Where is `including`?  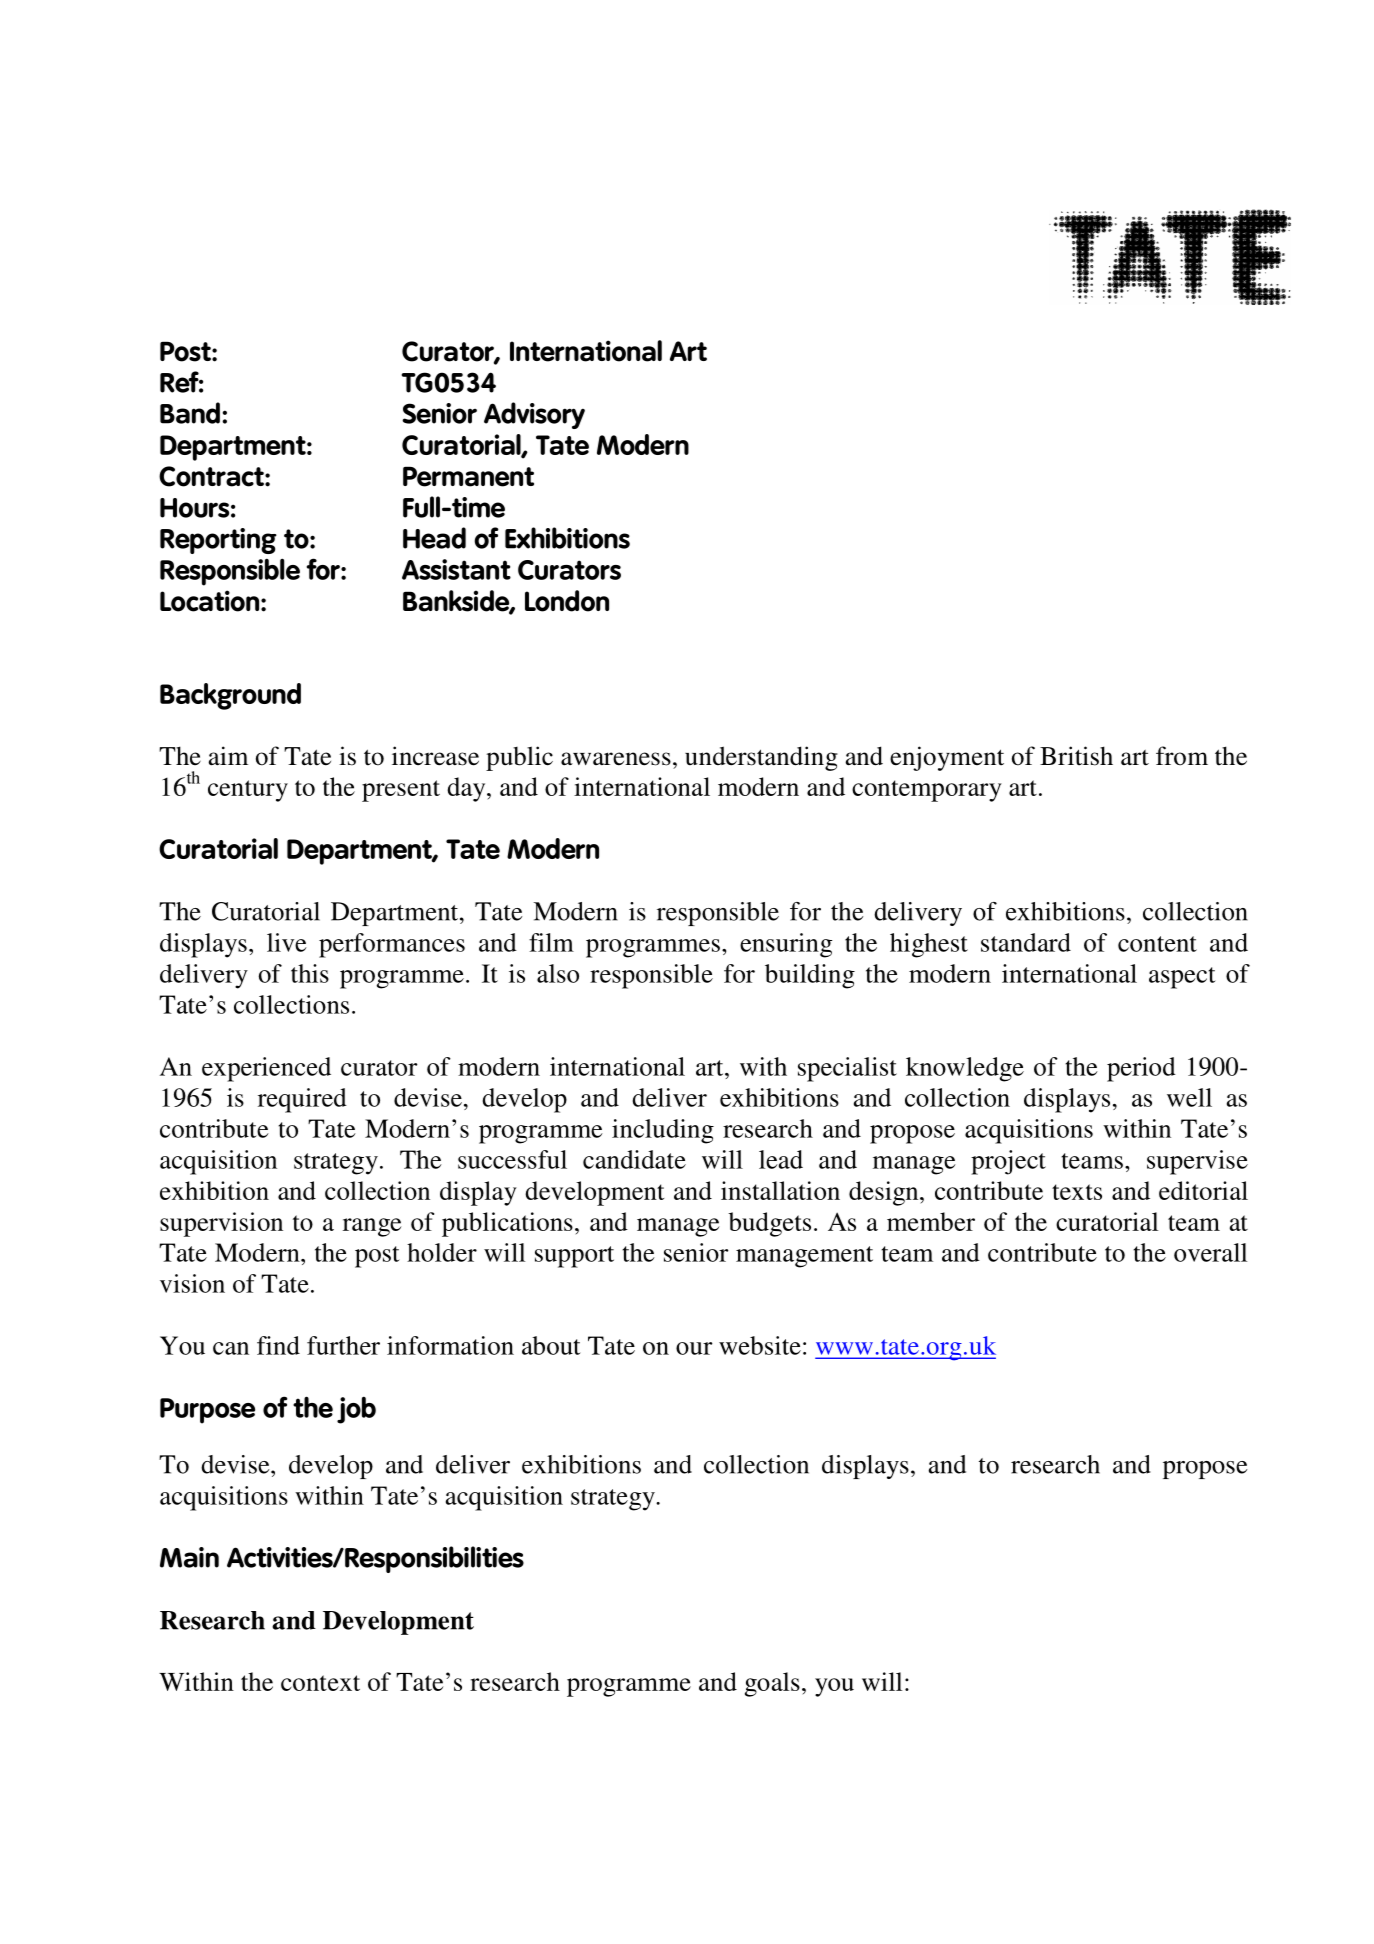
including is located at coordinates (663, 1131).
